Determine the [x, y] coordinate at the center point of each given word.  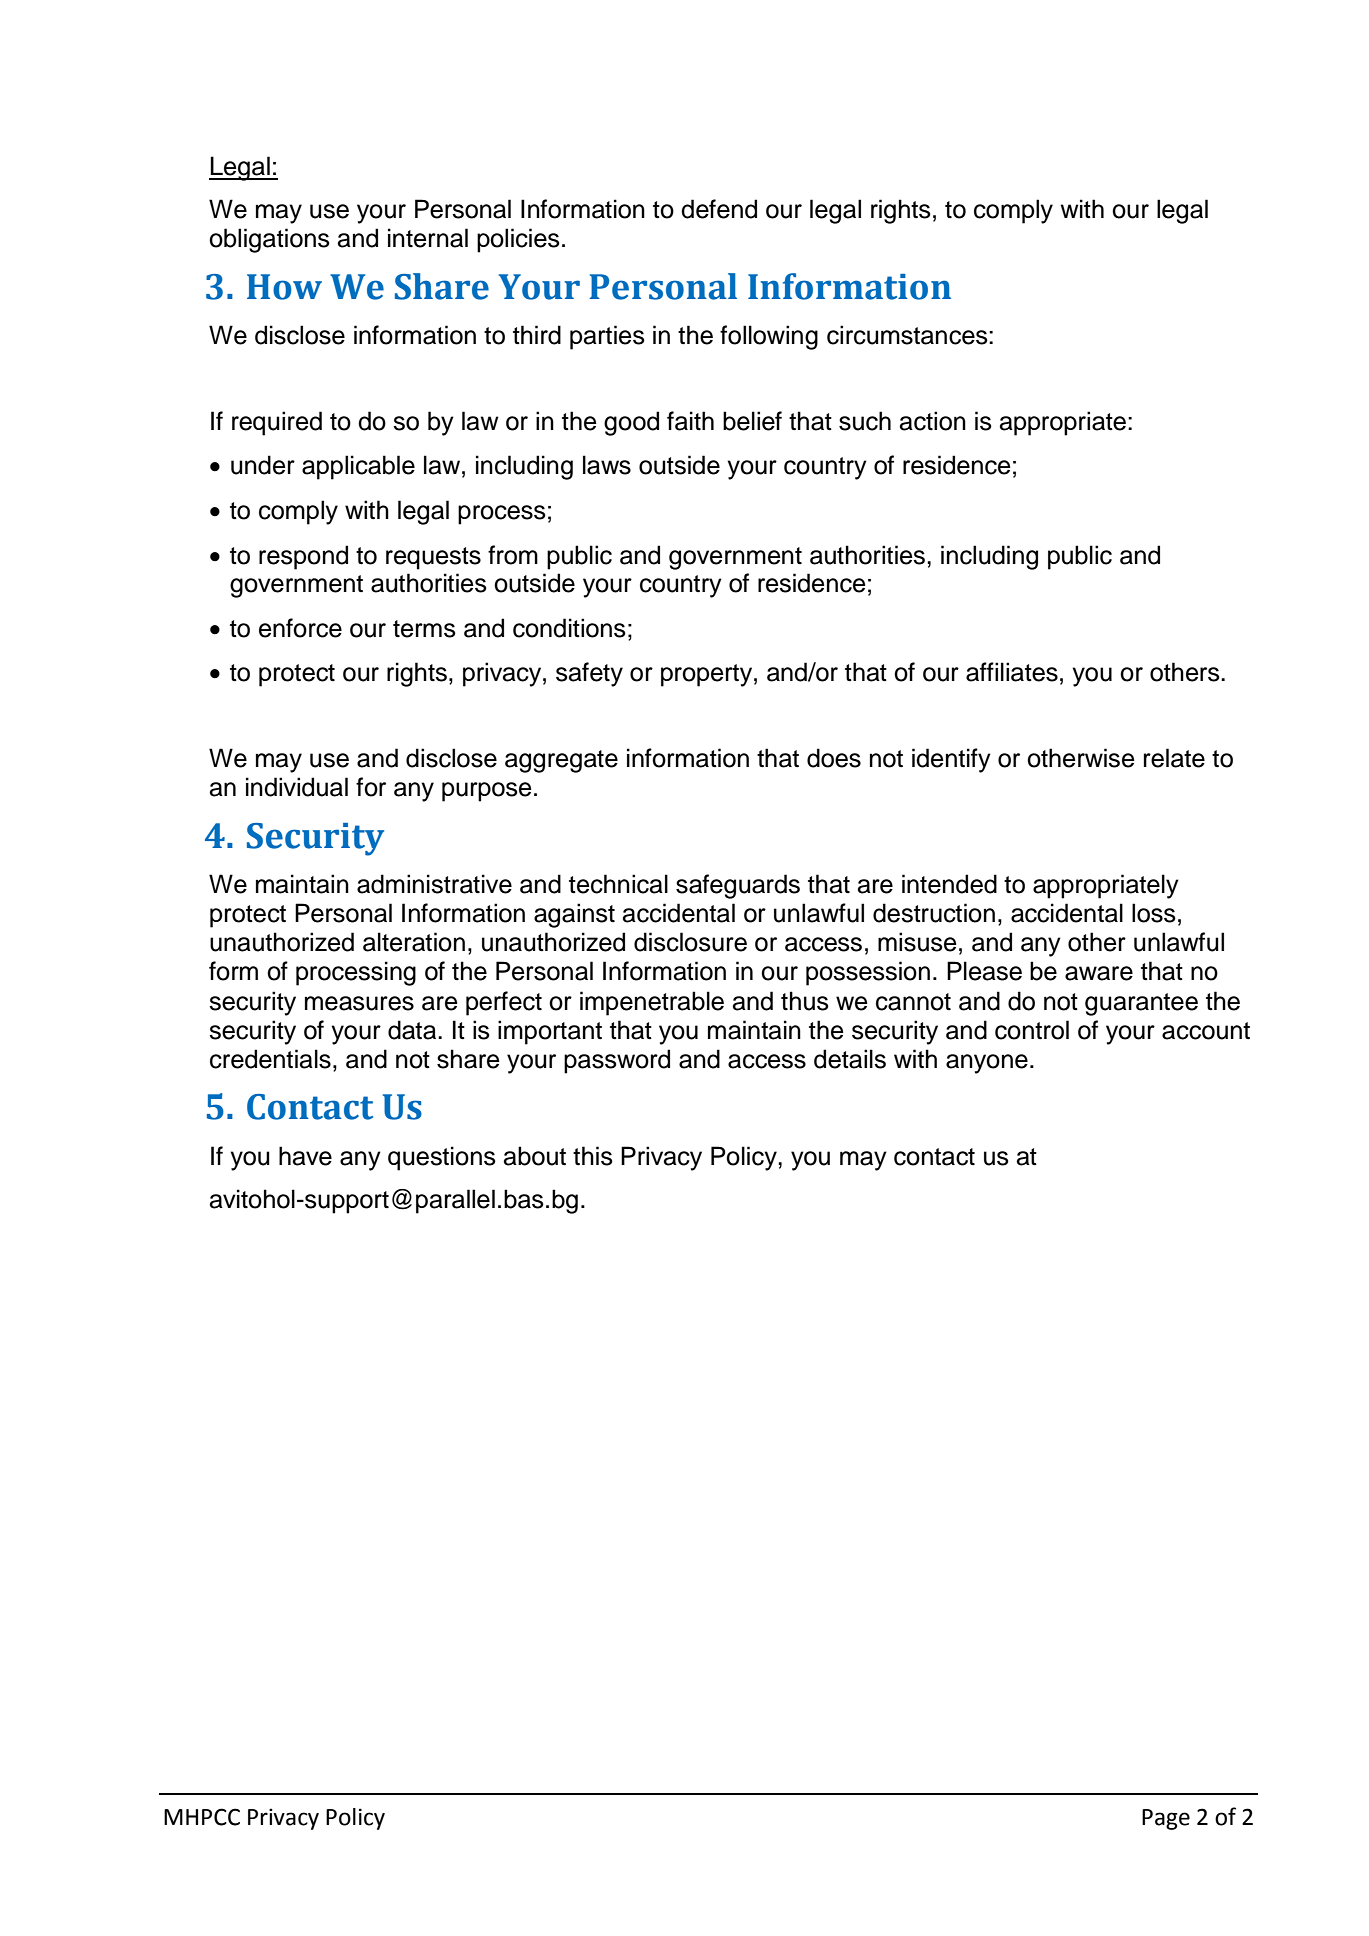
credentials [270, 1059]
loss [1154, 913]
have [305, 1156]
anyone [987, 1064]
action [933, 421]
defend [719, 209]
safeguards [738, 886]
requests [433, 558]
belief [752, 421]
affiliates [1012, 672]
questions [442, 1158]
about [535, 1156]
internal [428, 238]
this [593, 1156]
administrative [434, 884]
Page [1166, 1819]
